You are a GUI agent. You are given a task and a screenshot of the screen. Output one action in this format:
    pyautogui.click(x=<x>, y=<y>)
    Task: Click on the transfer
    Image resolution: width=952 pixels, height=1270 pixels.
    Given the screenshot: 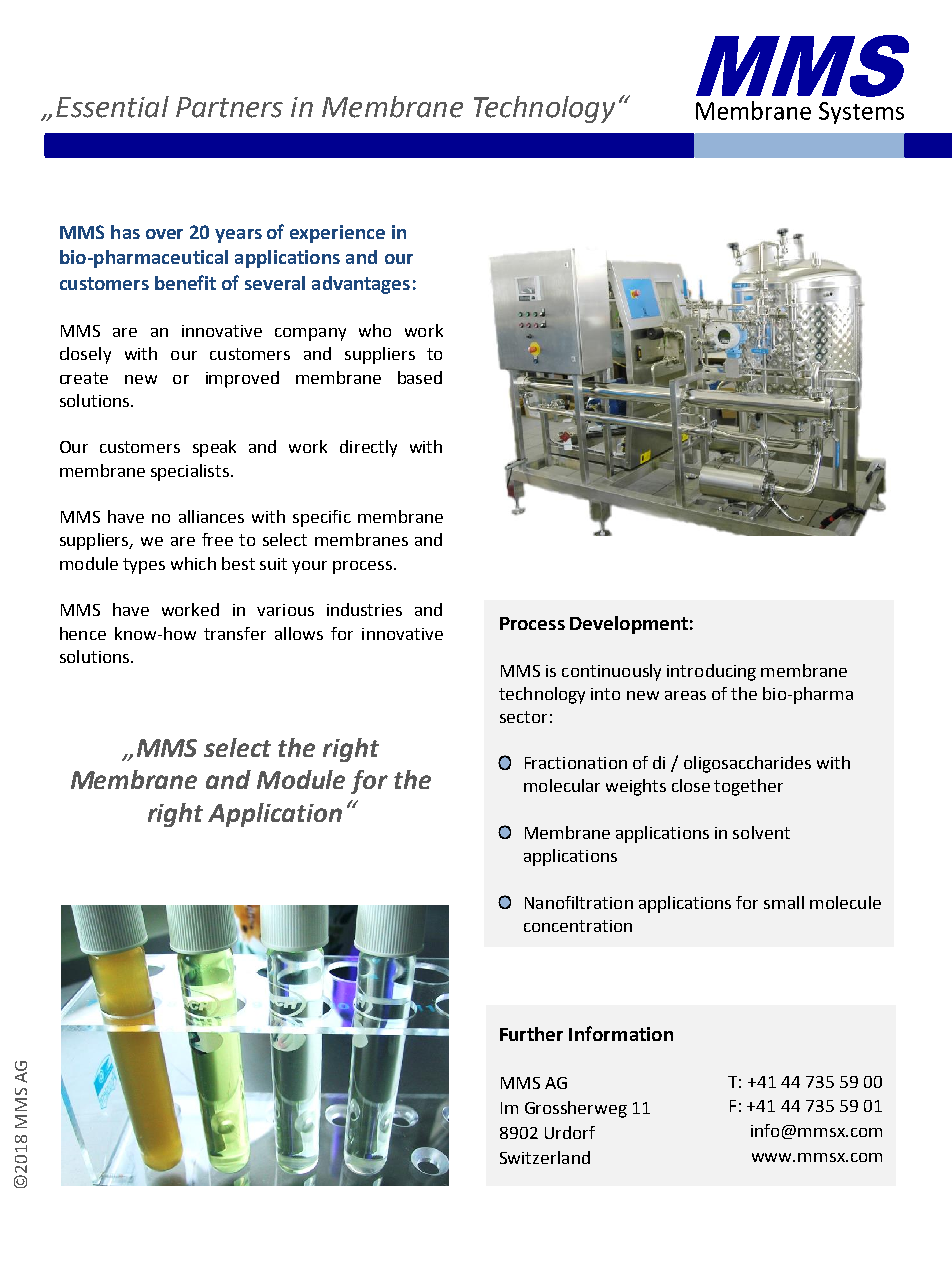 What is the action you would take?
    pyautogui.click(x=235, y=633)
